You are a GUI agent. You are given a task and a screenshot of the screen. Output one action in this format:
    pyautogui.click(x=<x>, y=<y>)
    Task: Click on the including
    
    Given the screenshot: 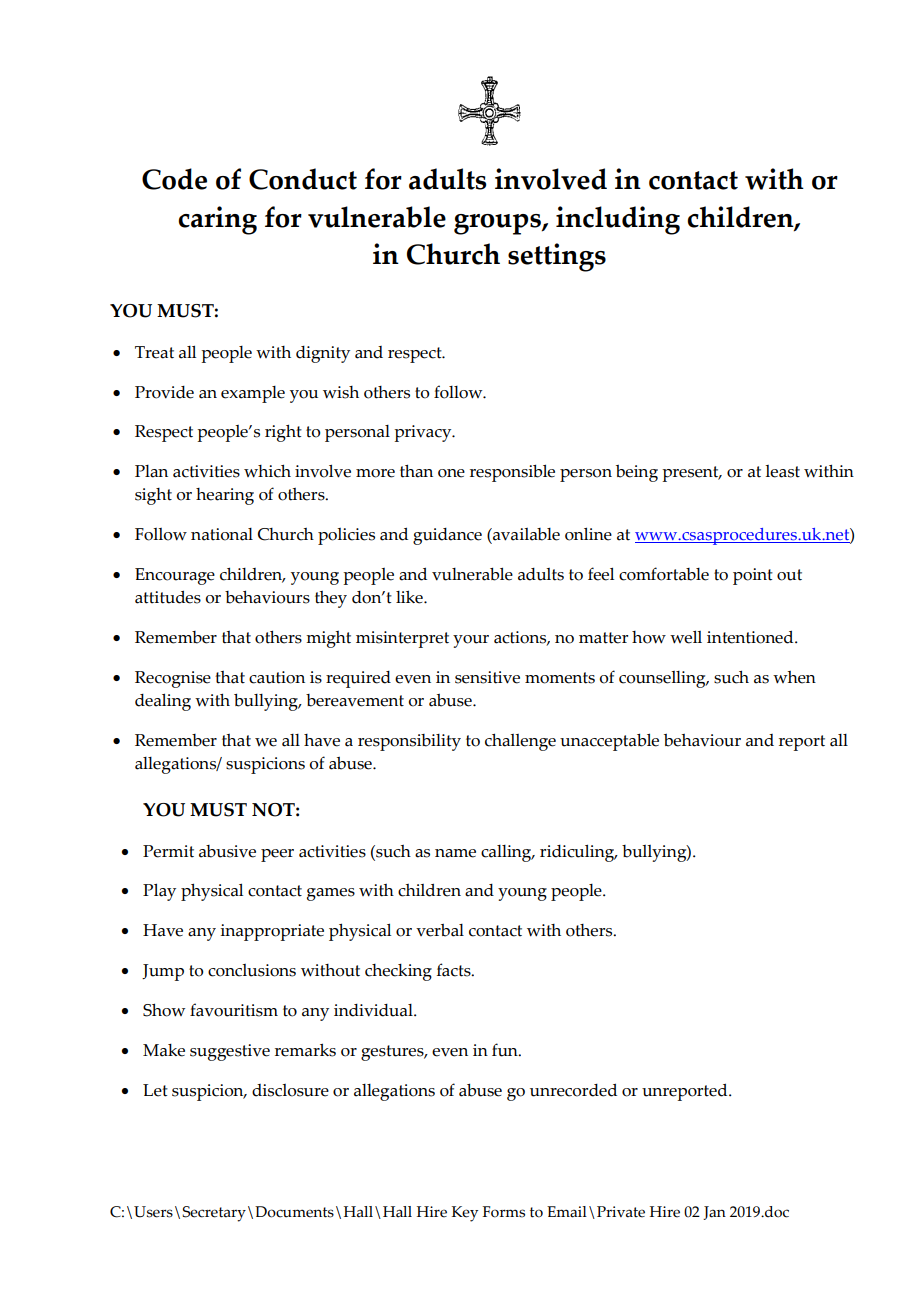 What is the action you would take?
    pyautogui.click(x=618, y=220)
